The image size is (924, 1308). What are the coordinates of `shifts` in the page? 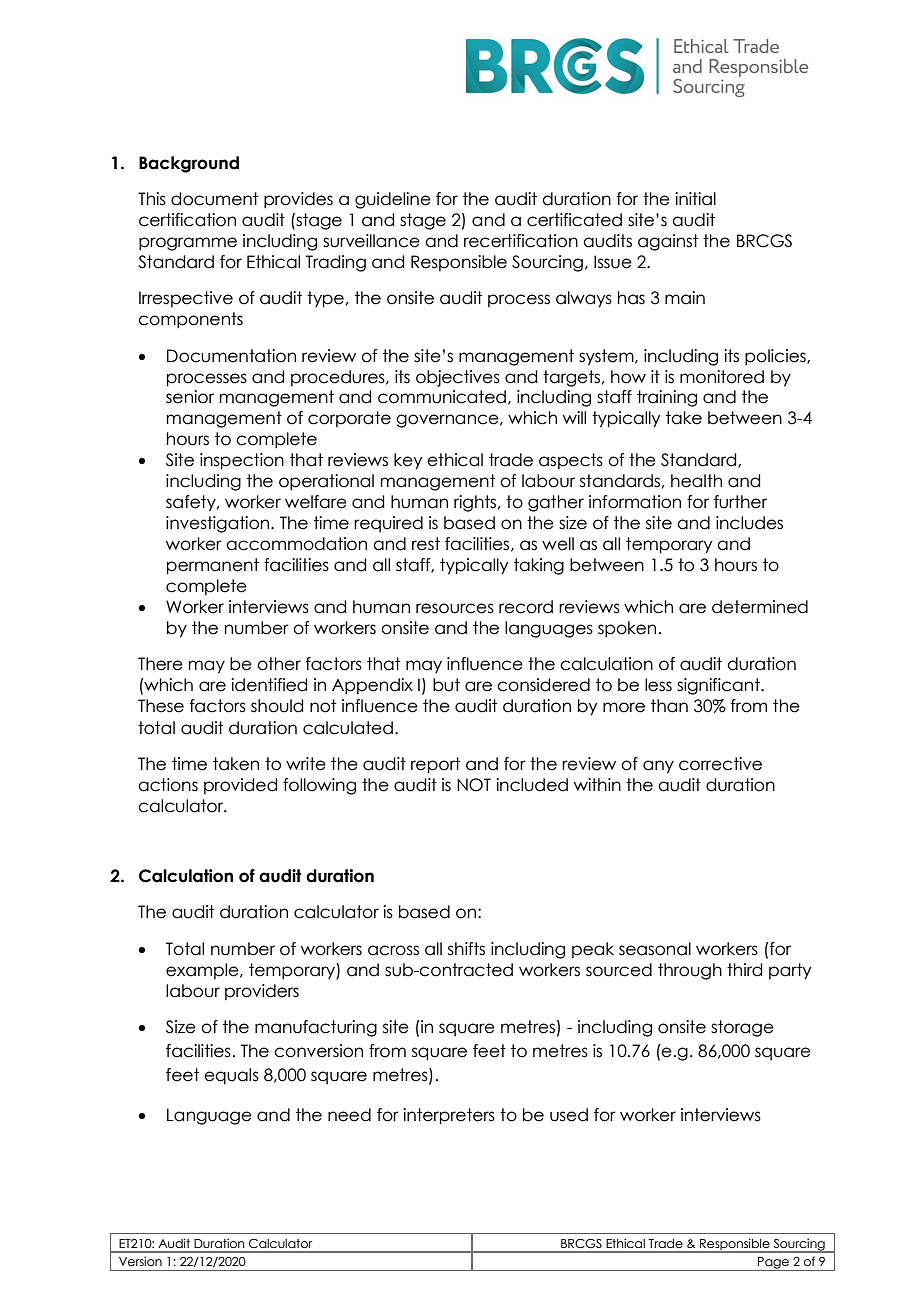 It's located at (466, 949).
